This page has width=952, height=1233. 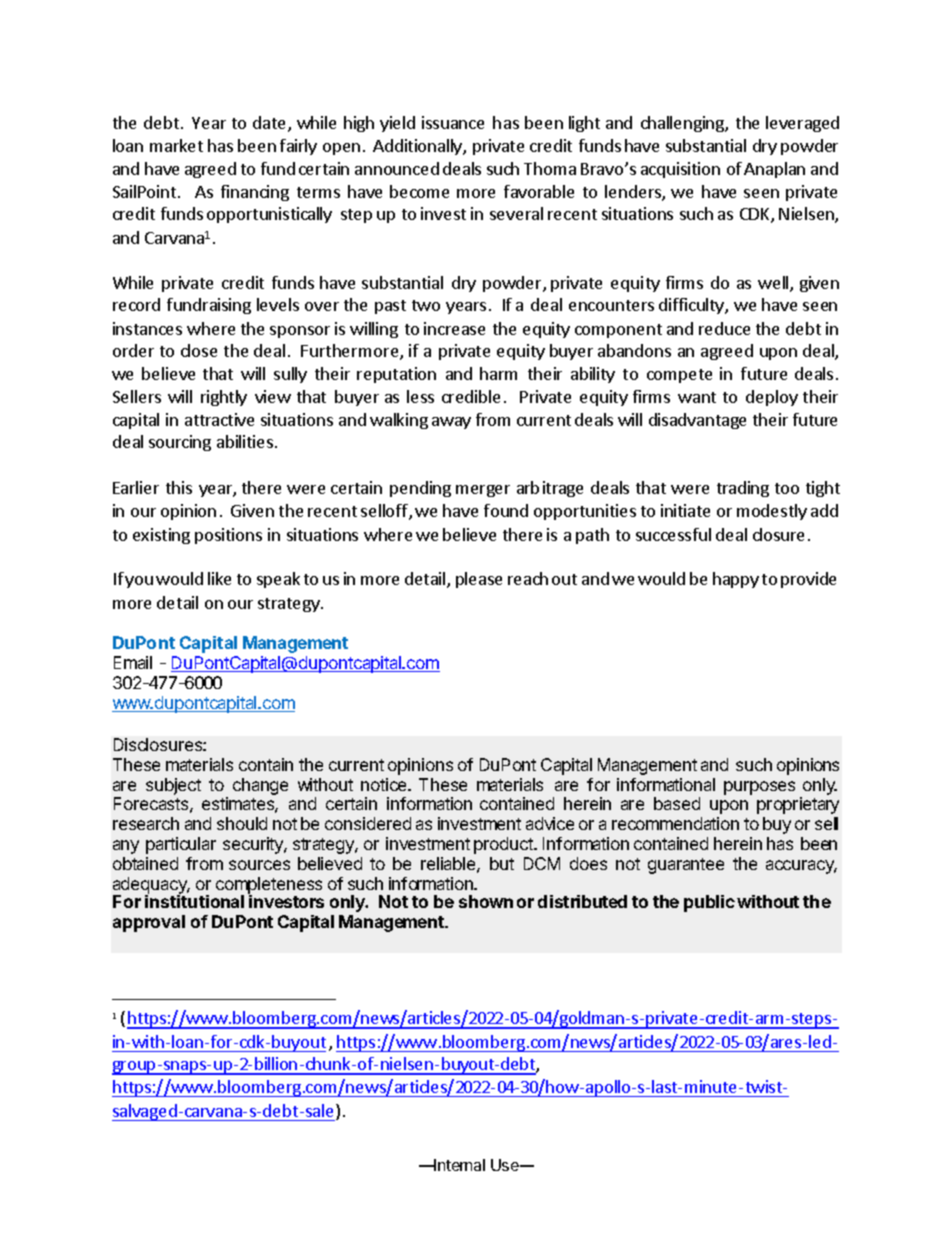 I want to click on public, so click(x=709, y=903).
